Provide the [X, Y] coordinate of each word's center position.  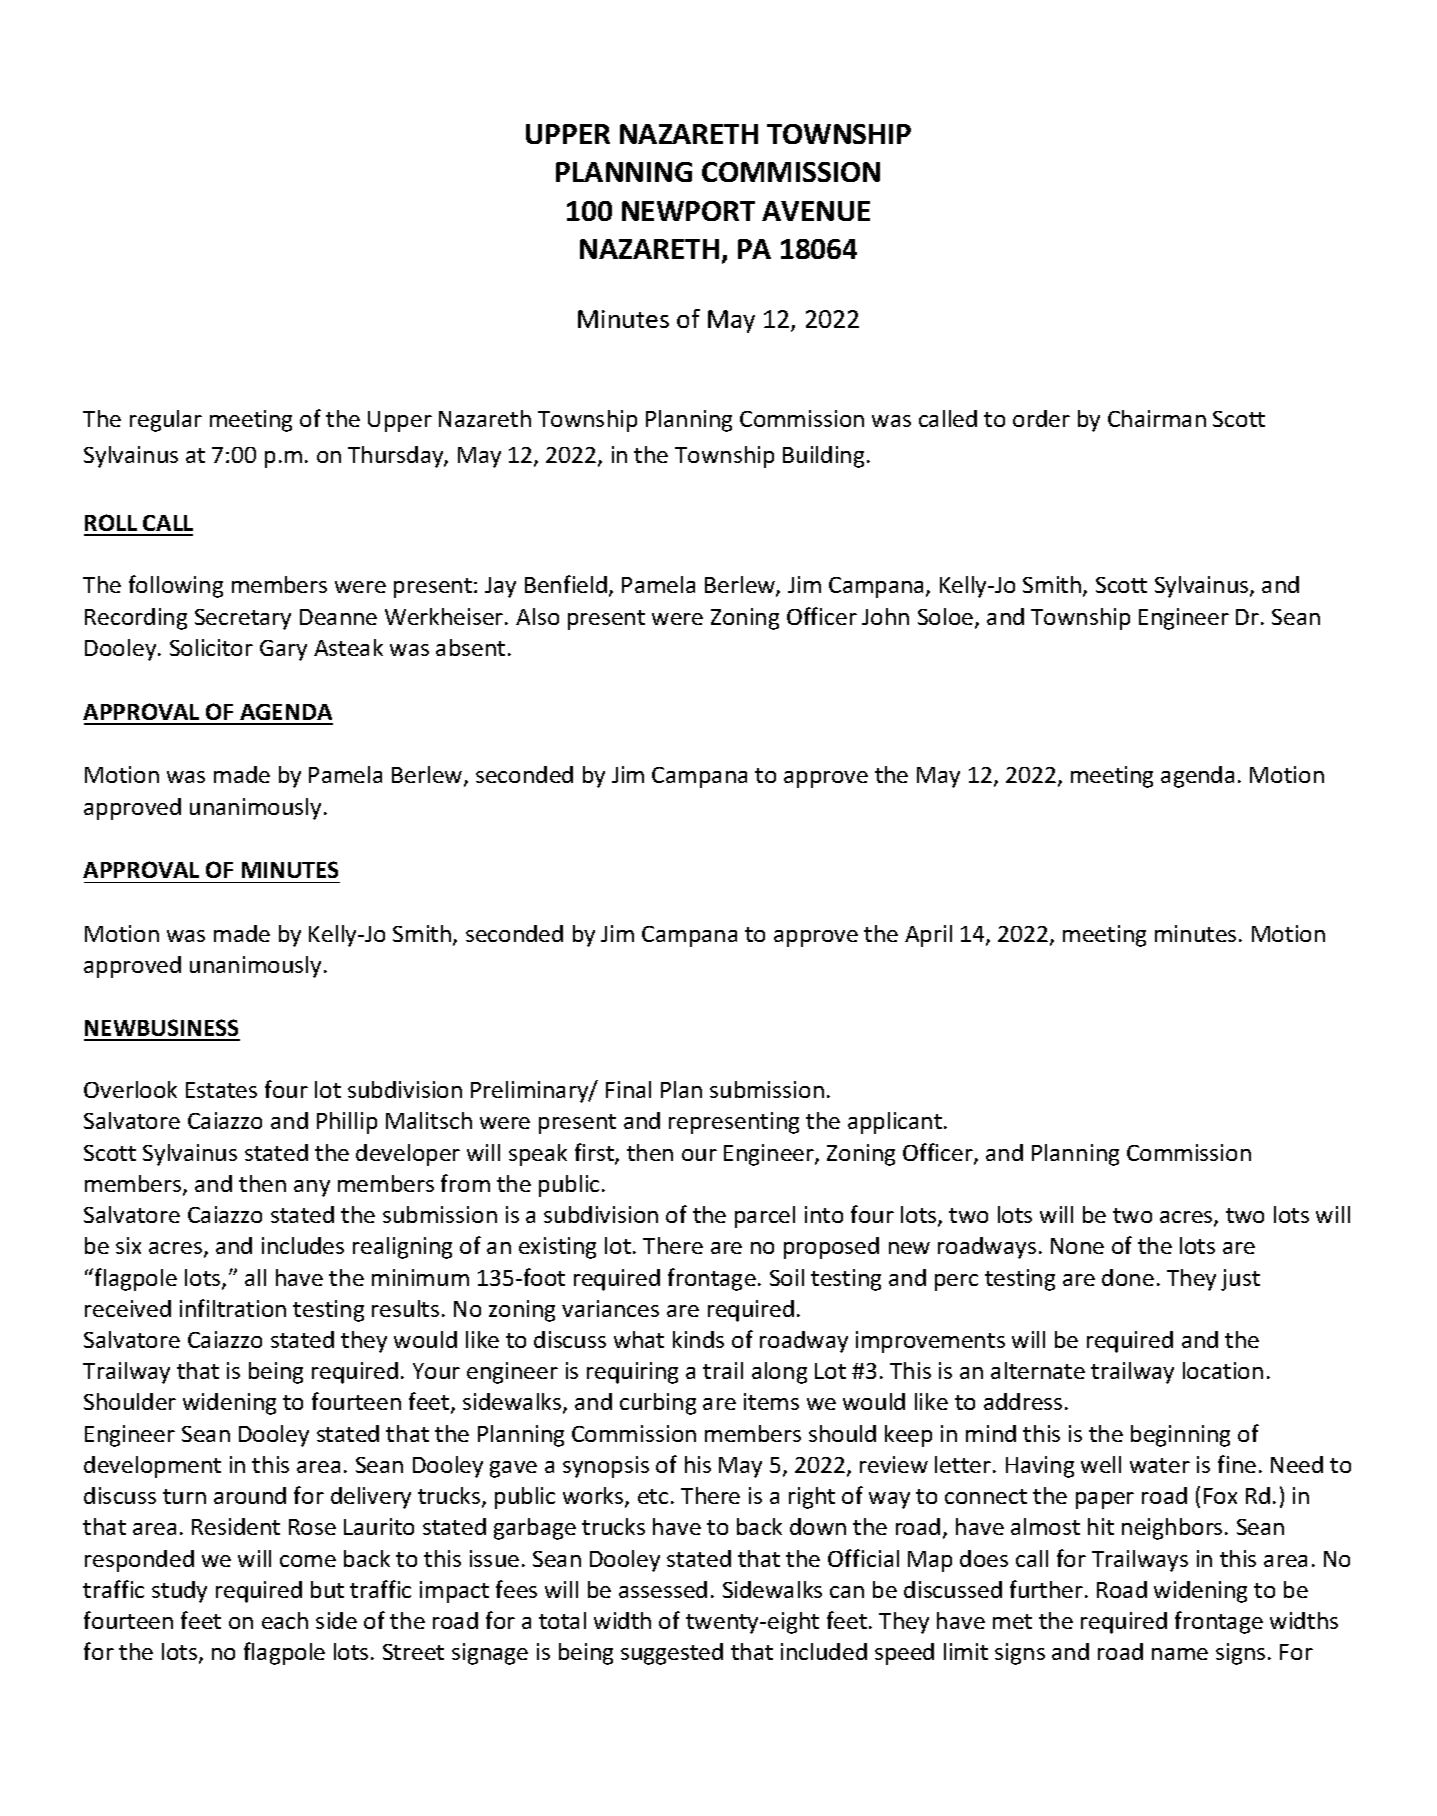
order [1041, 418]
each [285, 1620]
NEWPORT [688, 211]
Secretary [243, 619]
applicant [895, 1123]
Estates [221, 1090]
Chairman [1157, 418]
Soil [787, 1277]
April [928, 936]
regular [166, 421]
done [1128, 1277]
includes [303, 1245]
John [885, 616]
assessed [663, 1589]
